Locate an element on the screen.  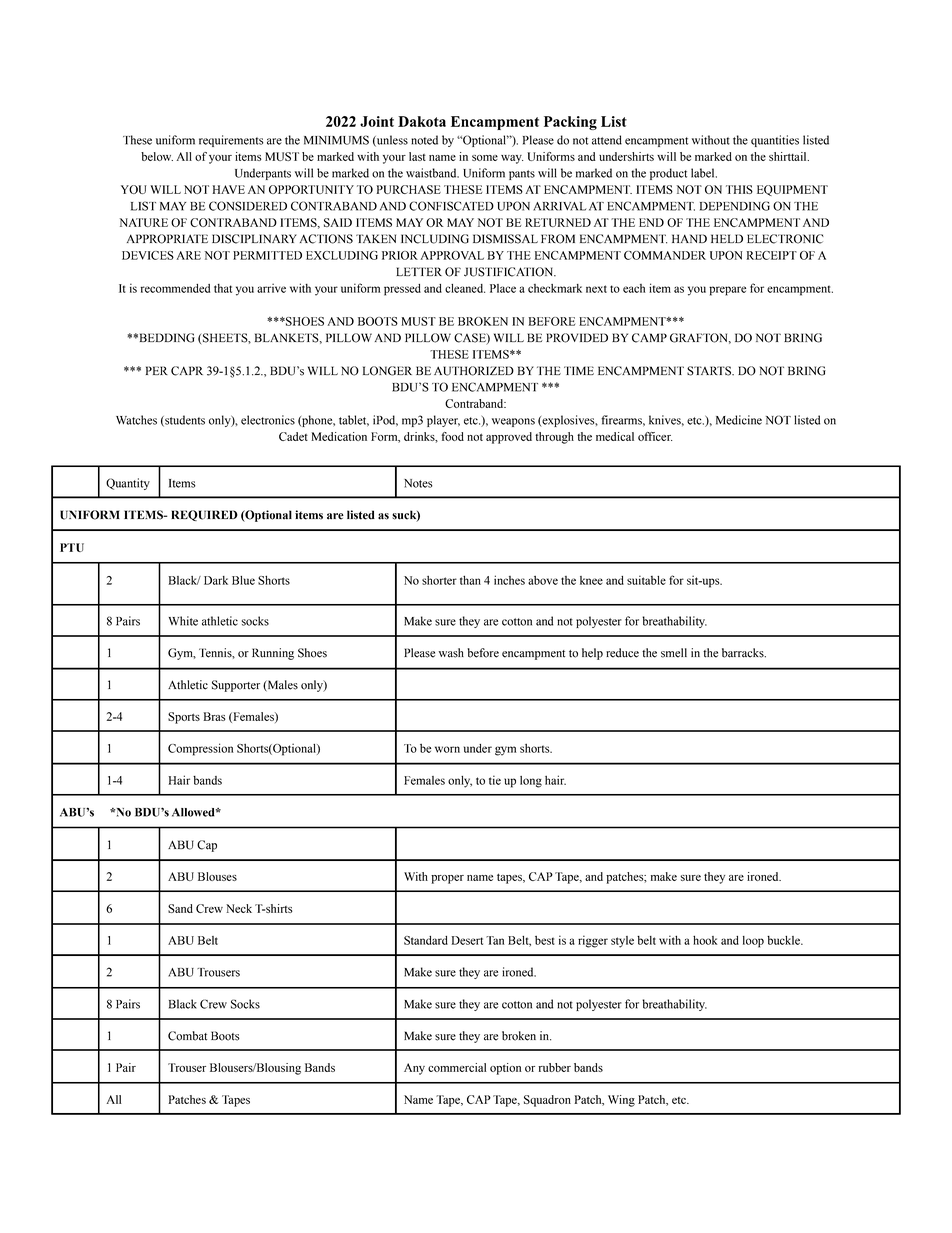
last is located at coordinates (417, 156).
